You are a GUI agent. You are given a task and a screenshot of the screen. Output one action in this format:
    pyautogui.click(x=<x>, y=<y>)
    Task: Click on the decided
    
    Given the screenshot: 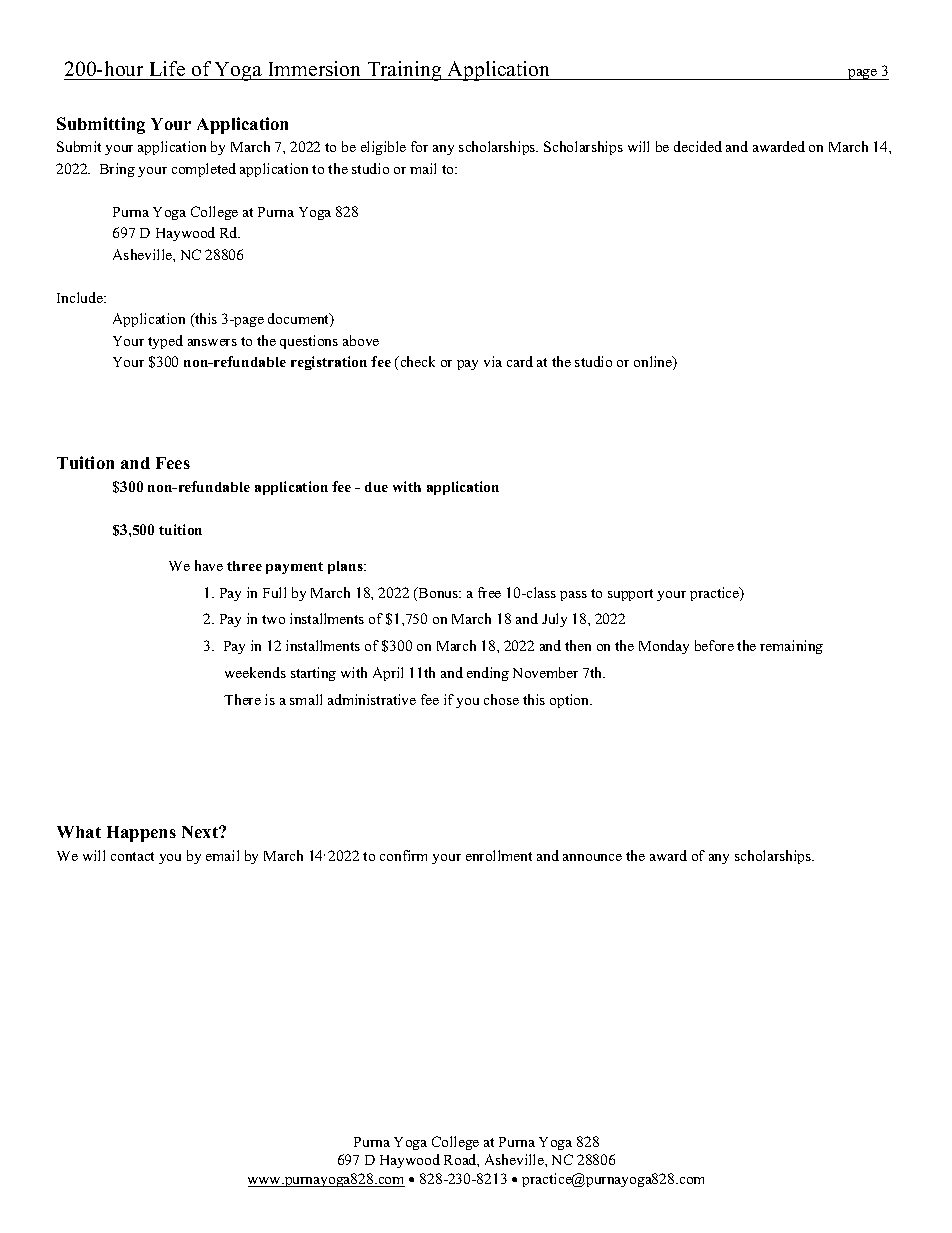 What is the action you would take?
    pyautogui.click(x=698, y=146)
